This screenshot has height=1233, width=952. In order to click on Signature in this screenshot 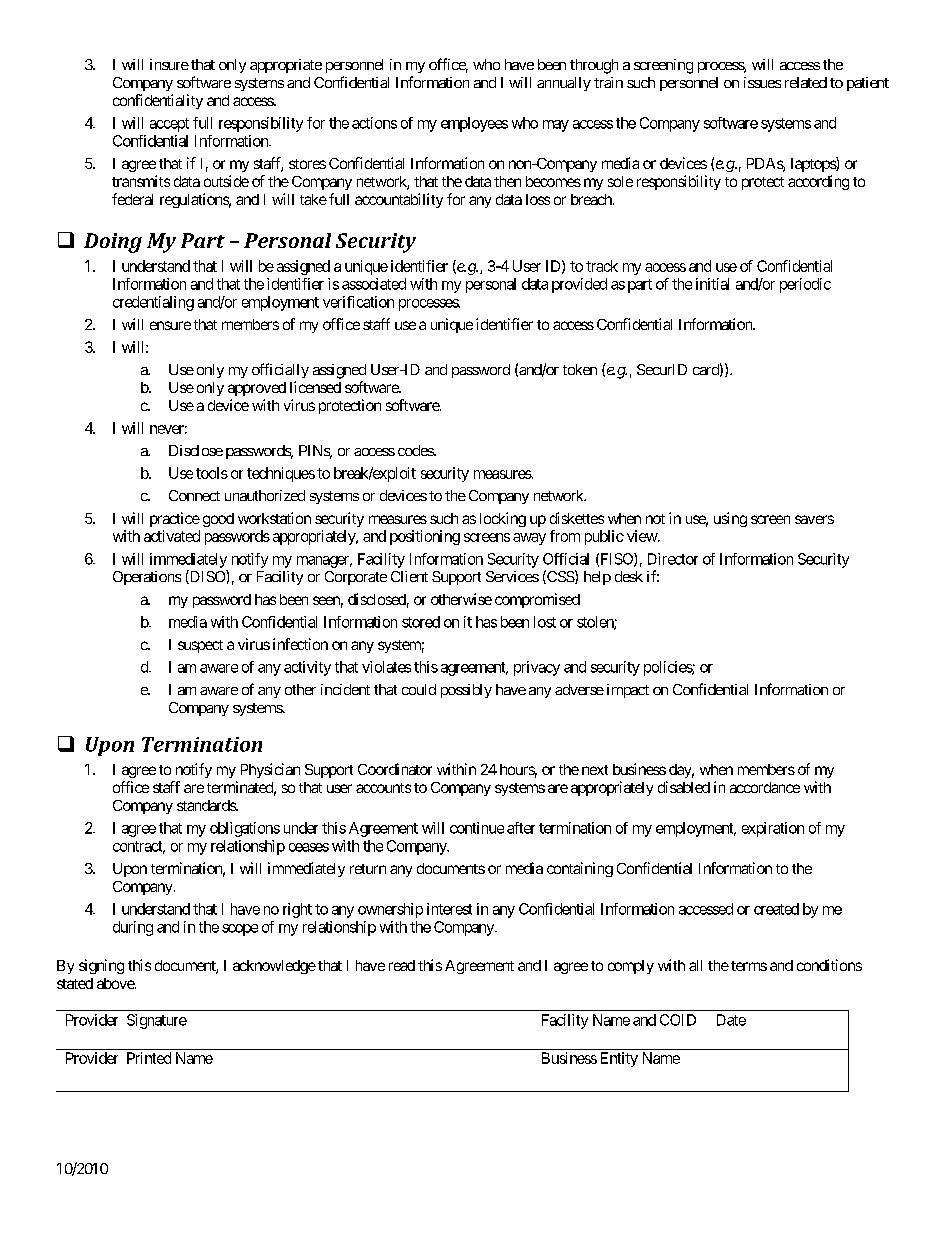, I will do `click(157, 1021)`.
